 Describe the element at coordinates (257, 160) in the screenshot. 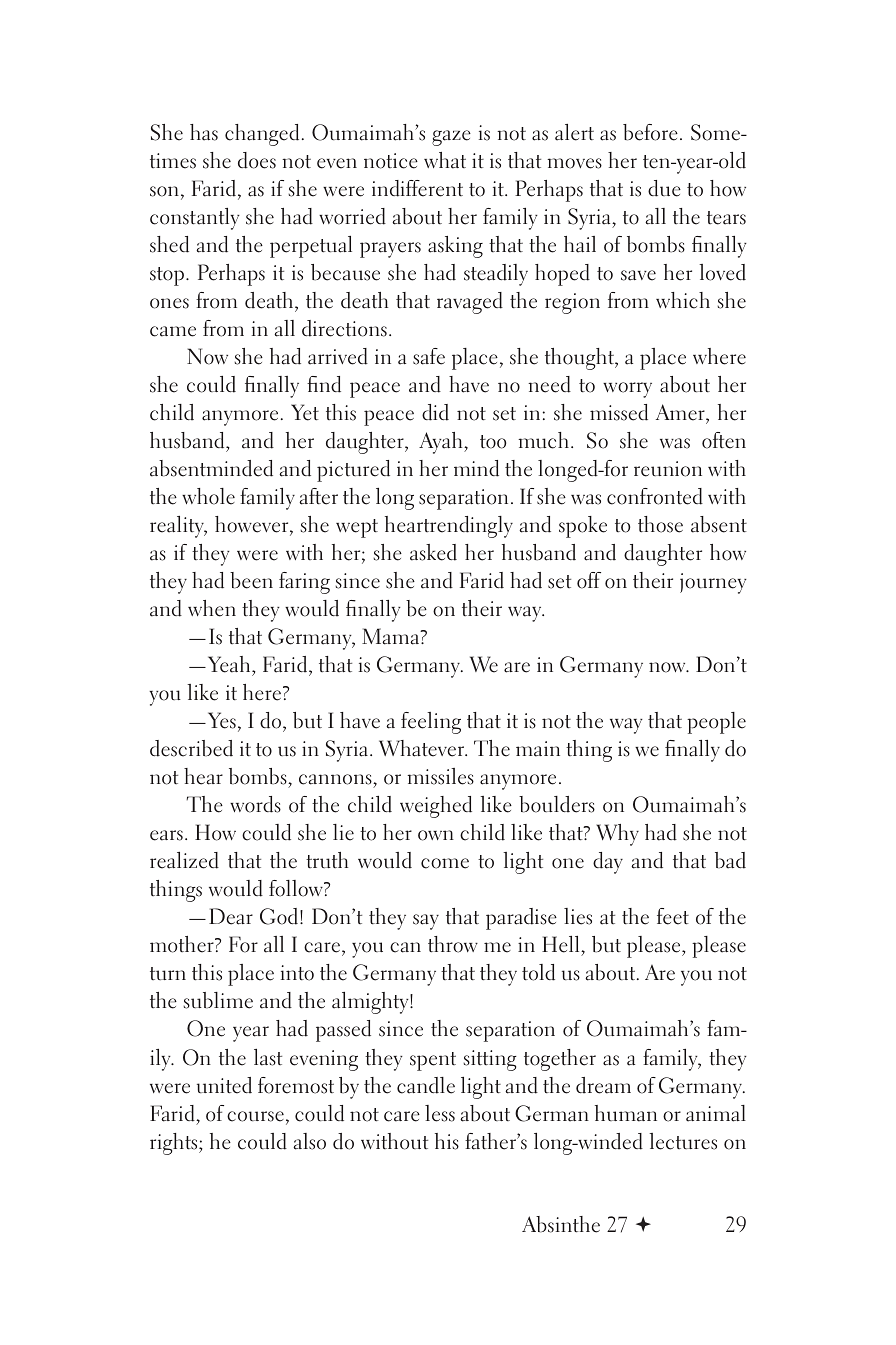

I see `does` at that location.
